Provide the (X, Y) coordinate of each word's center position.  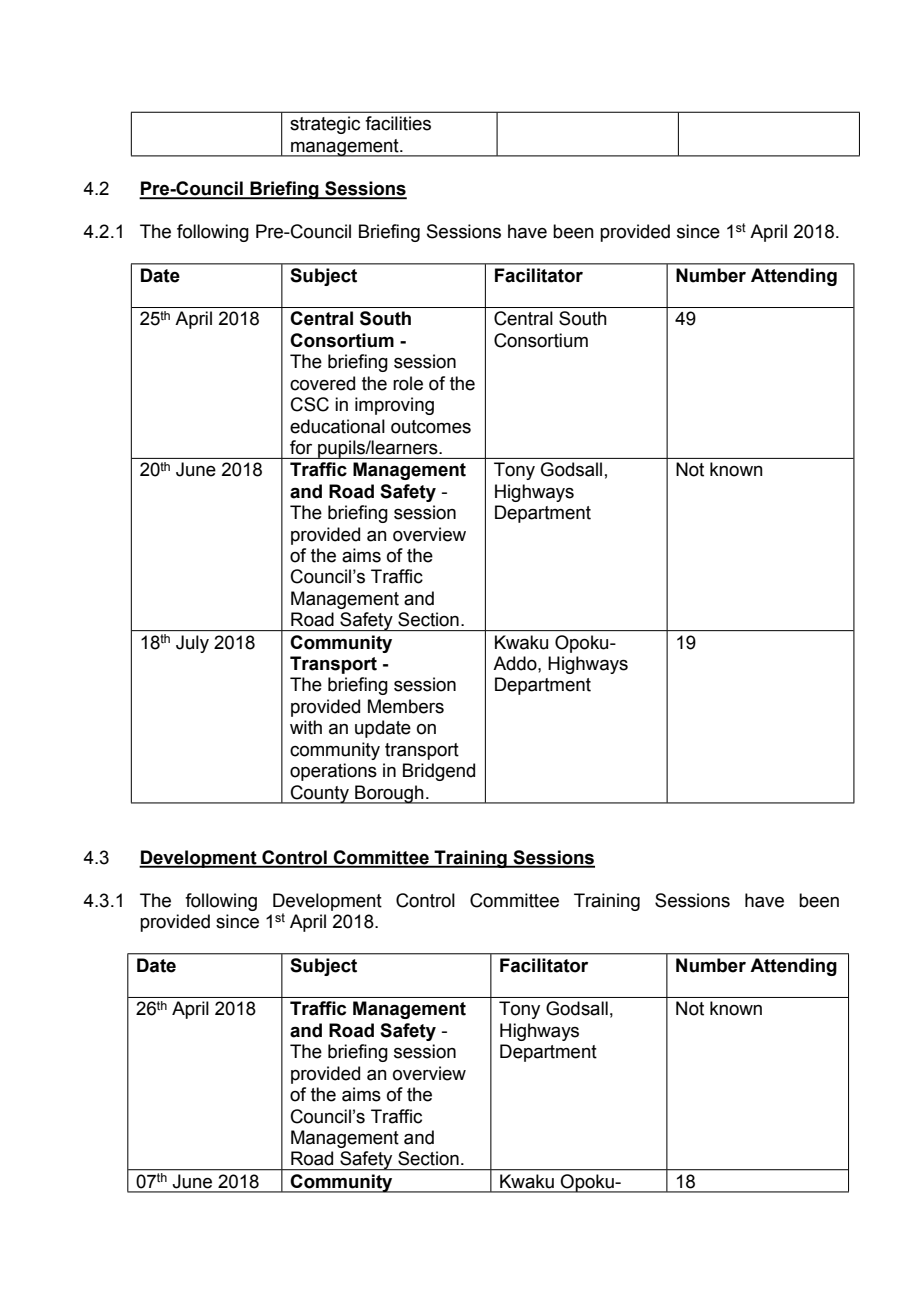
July (192, 644)
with (306, 727)
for (301, 447)
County (320, 794)
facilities (398, 123)
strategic (325, 125)
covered (322, 383)
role (408, 383)
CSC (310, 404)
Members (406, 706)
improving (394, 406)
